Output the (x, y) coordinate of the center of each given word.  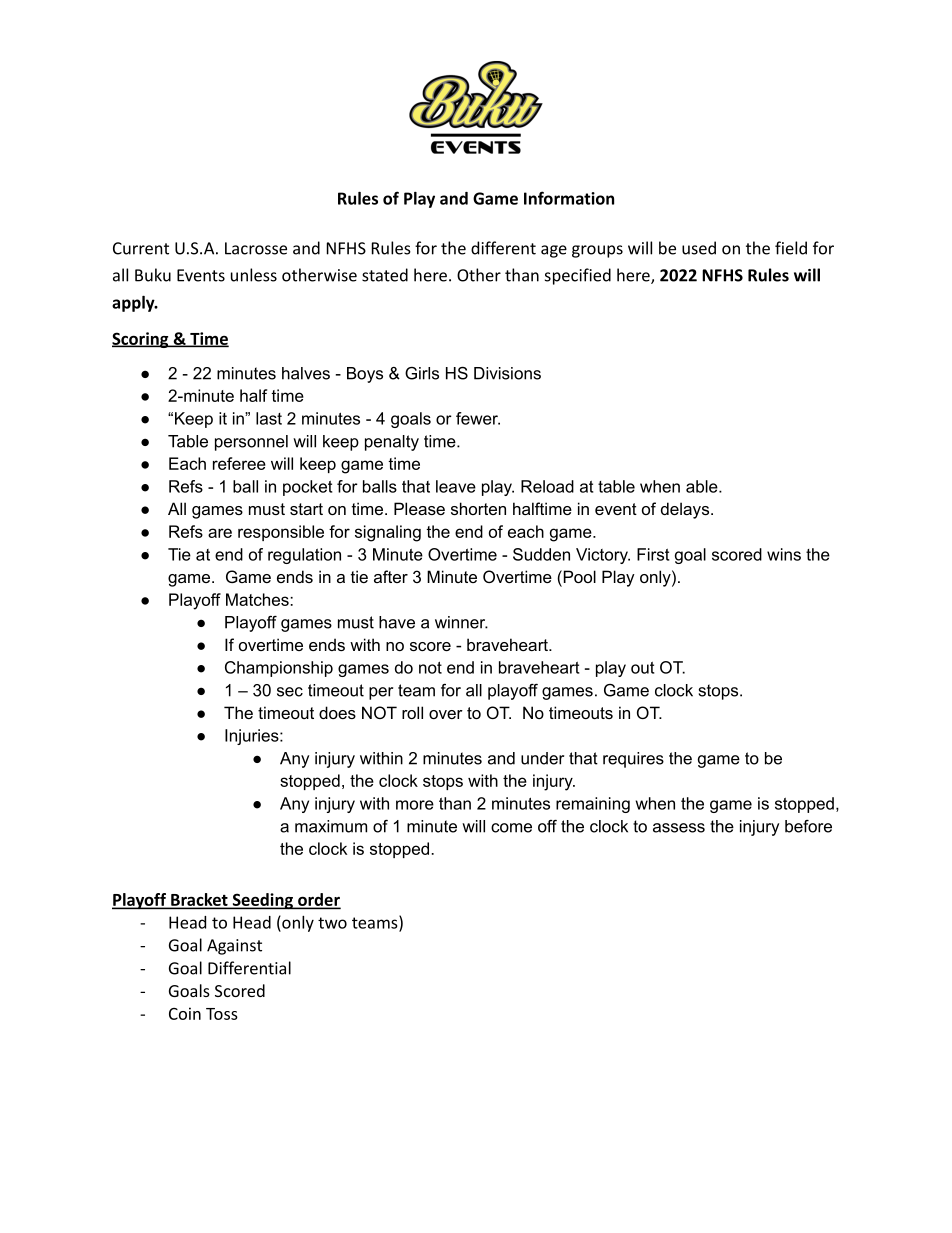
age (554, 251)
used (699, 248)
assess (679, 828)
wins (784, 554)
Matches (258, 599)
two (332, 923)
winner (461, 622)
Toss (222, 1014)
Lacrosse (256, 248)
